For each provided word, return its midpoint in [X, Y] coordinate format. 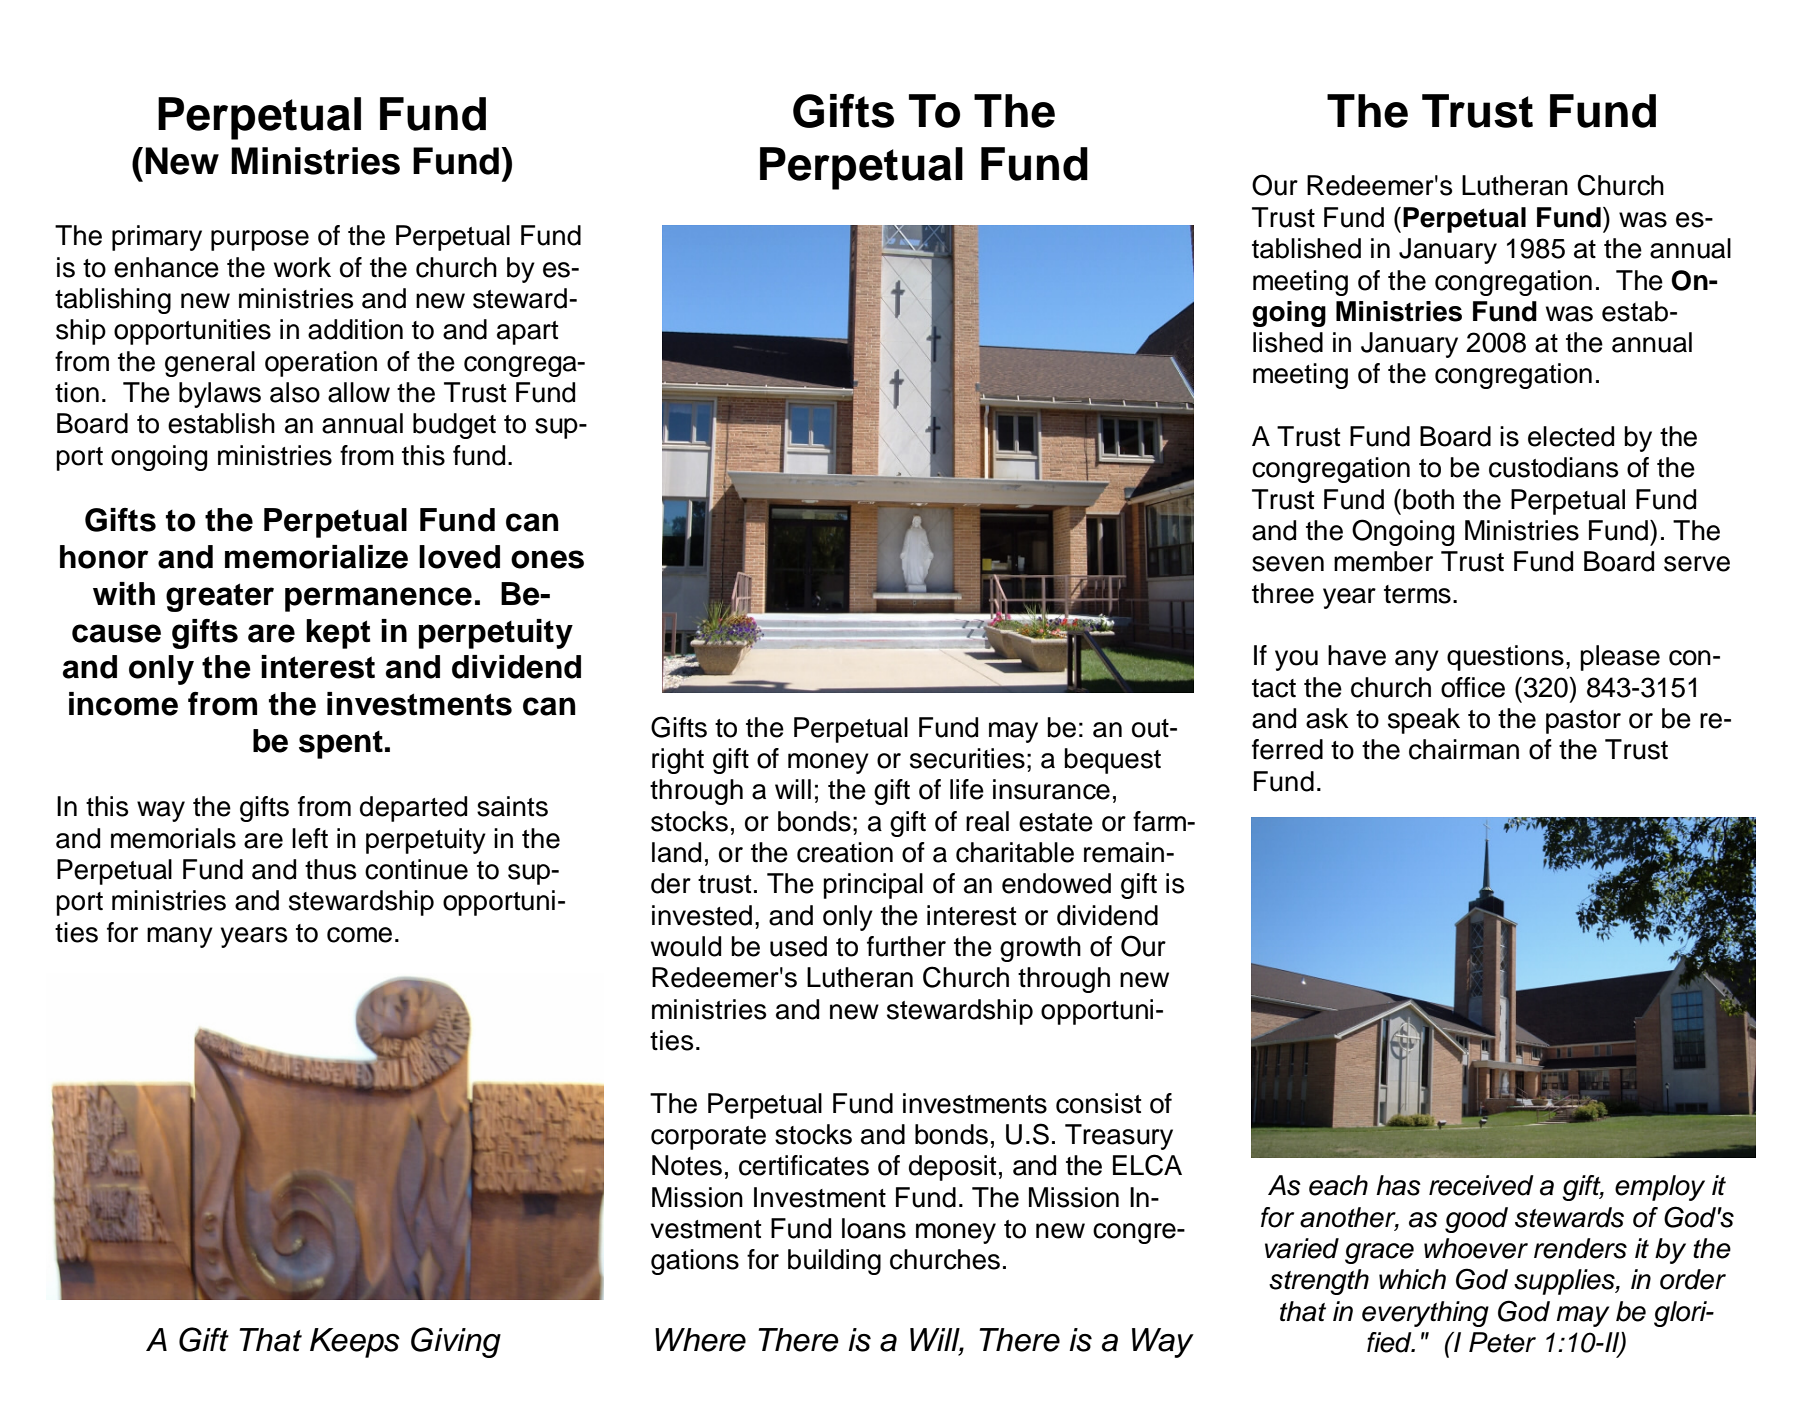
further [906, 946]
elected [1571, 436]
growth [1040, 949]
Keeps [355, 1343]
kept [338, 634]
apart [527, 333]
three [1283, 593]
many [180, 937]
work [302, 267]
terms [1417, 594]
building [834, 1262]
